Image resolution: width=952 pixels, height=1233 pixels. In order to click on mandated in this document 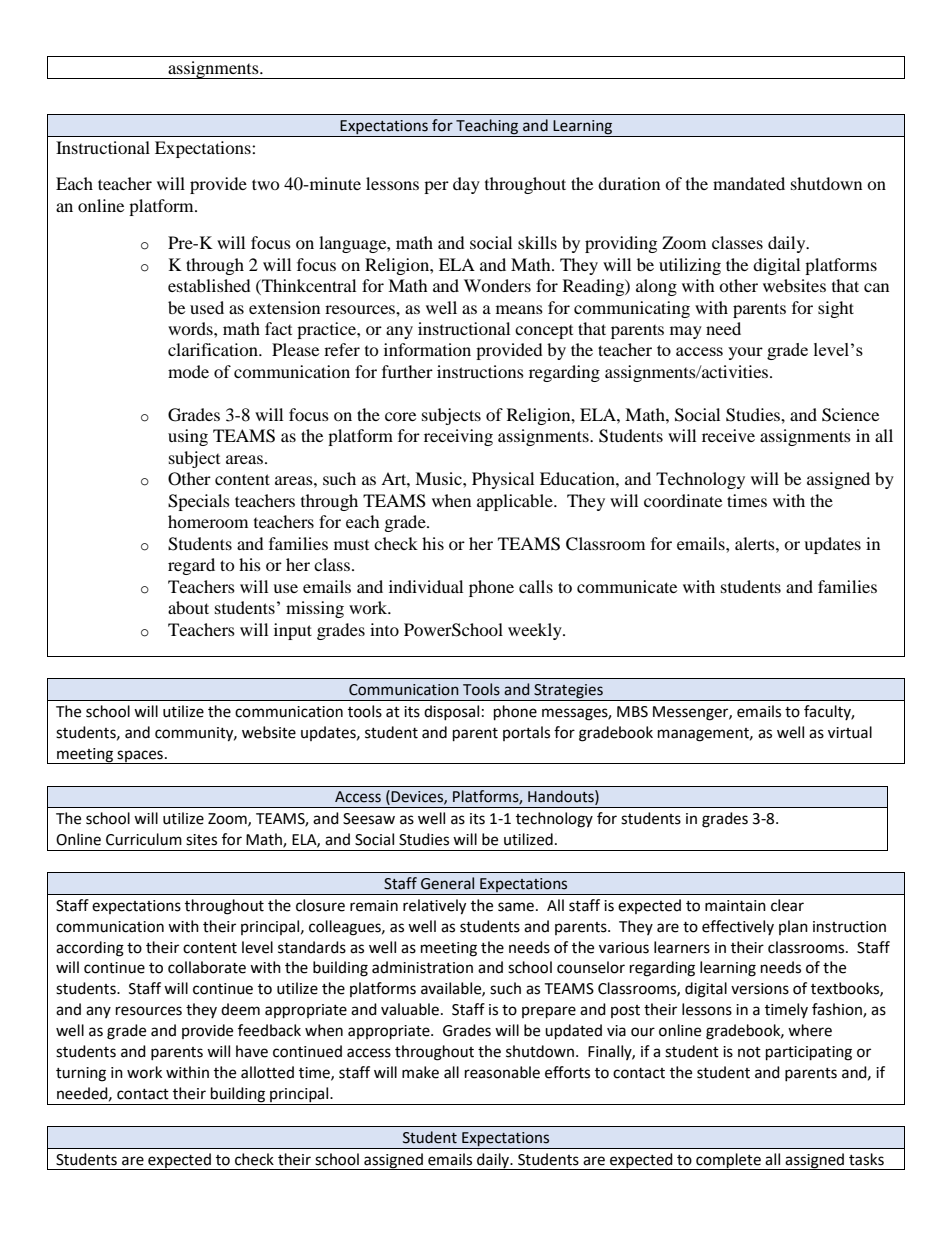, I will do `click(749, 183)`.
